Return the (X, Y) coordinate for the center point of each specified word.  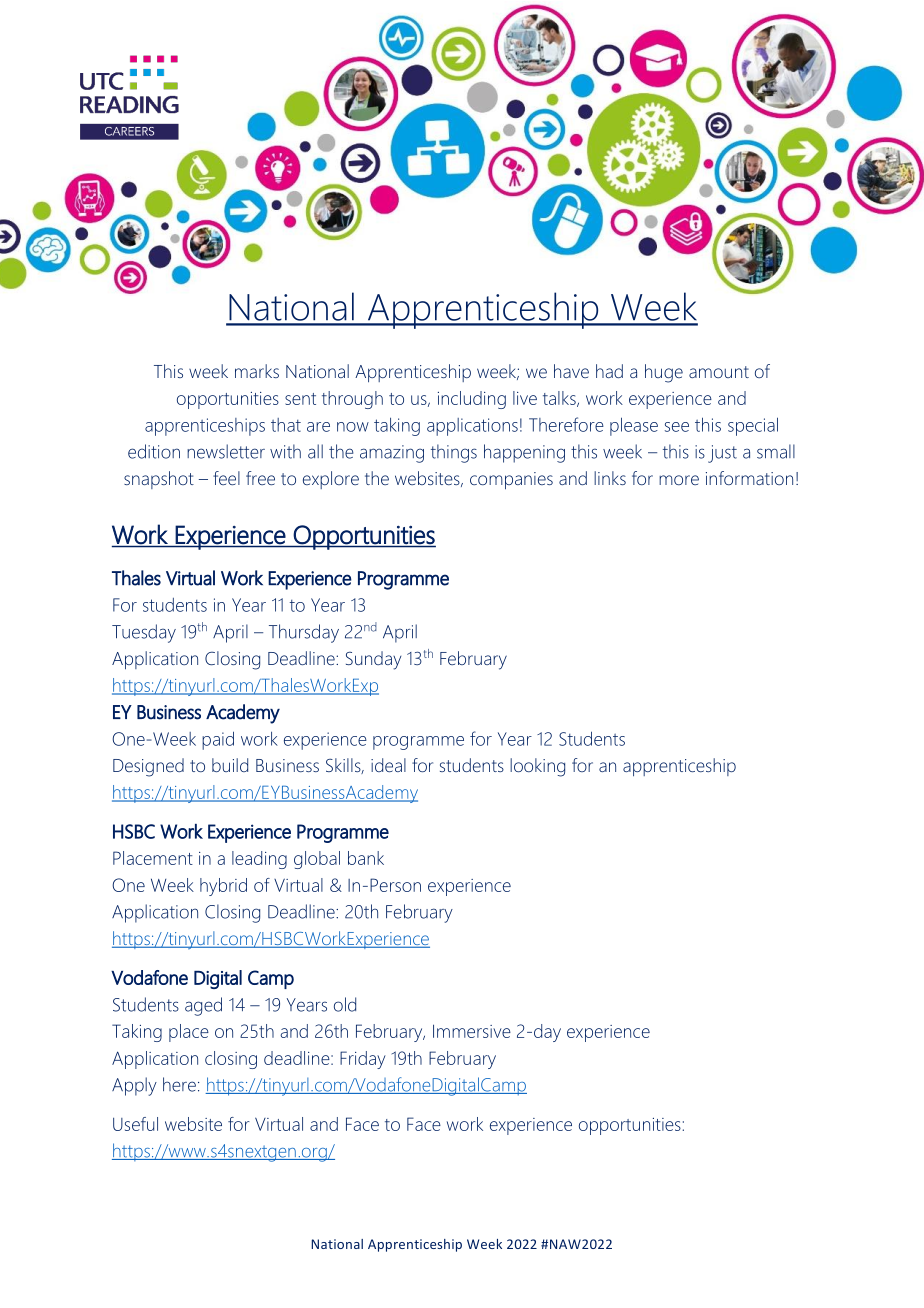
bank (366, 858)
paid (218, 740)
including (472, 400)
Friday (363, 1060)
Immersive (472, 1031)
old (345, 1004)
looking (537, 767)
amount (719, 372)
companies (511, 481)
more (679, 480)
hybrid (223, 887)
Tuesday (144, 633)
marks (257, 371)
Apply (134, 1086)
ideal (388, 765)
